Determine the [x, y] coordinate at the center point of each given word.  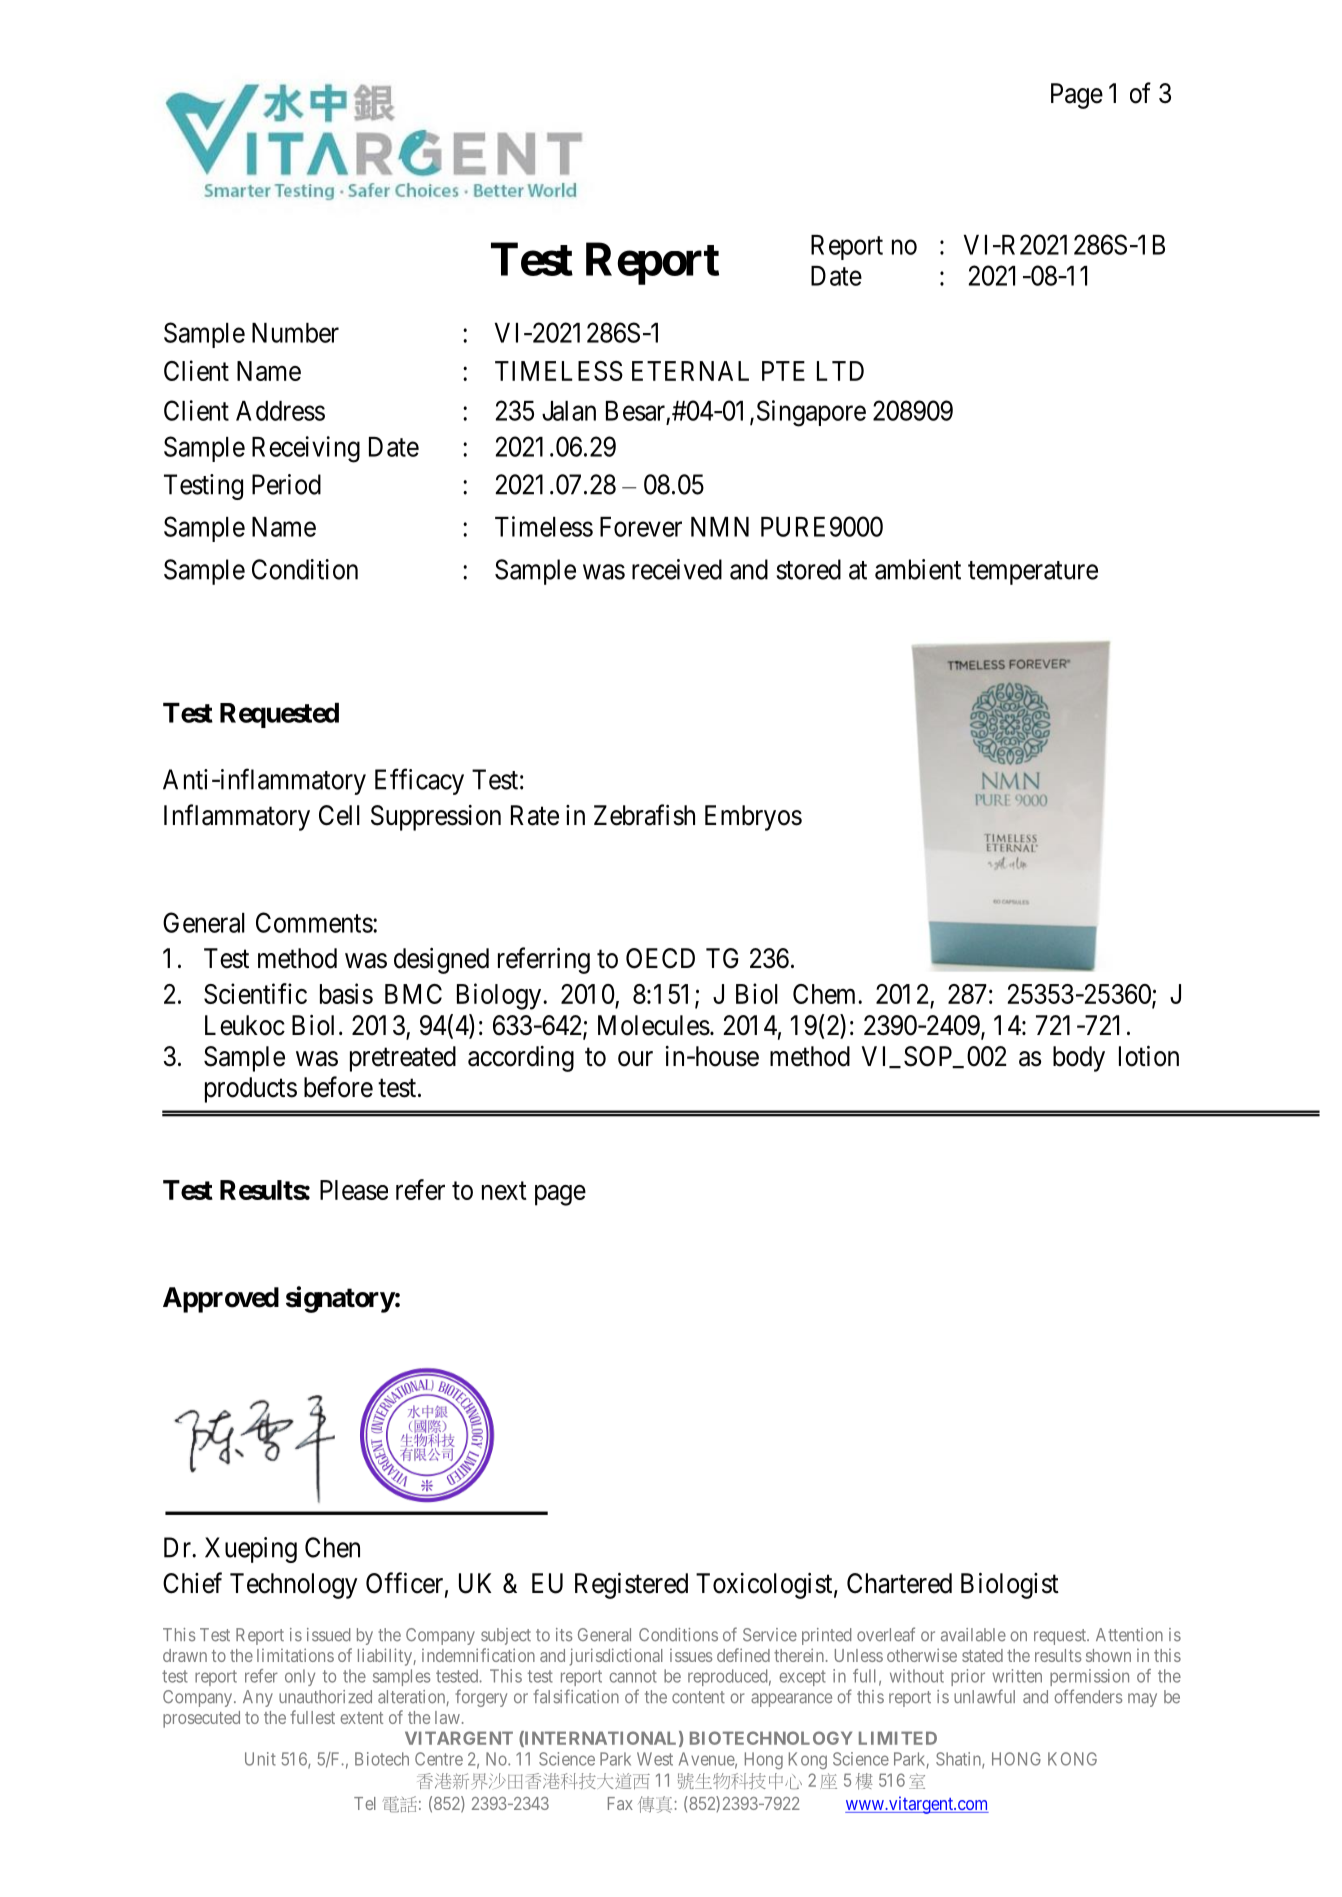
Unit [260, 1759]
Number [295, 333]
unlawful [984, 1696]
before [338, 1087]
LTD [840, 371]
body [1079, 1059]
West [655, 1759]
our [635, 1059]
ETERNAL [690, 371]
